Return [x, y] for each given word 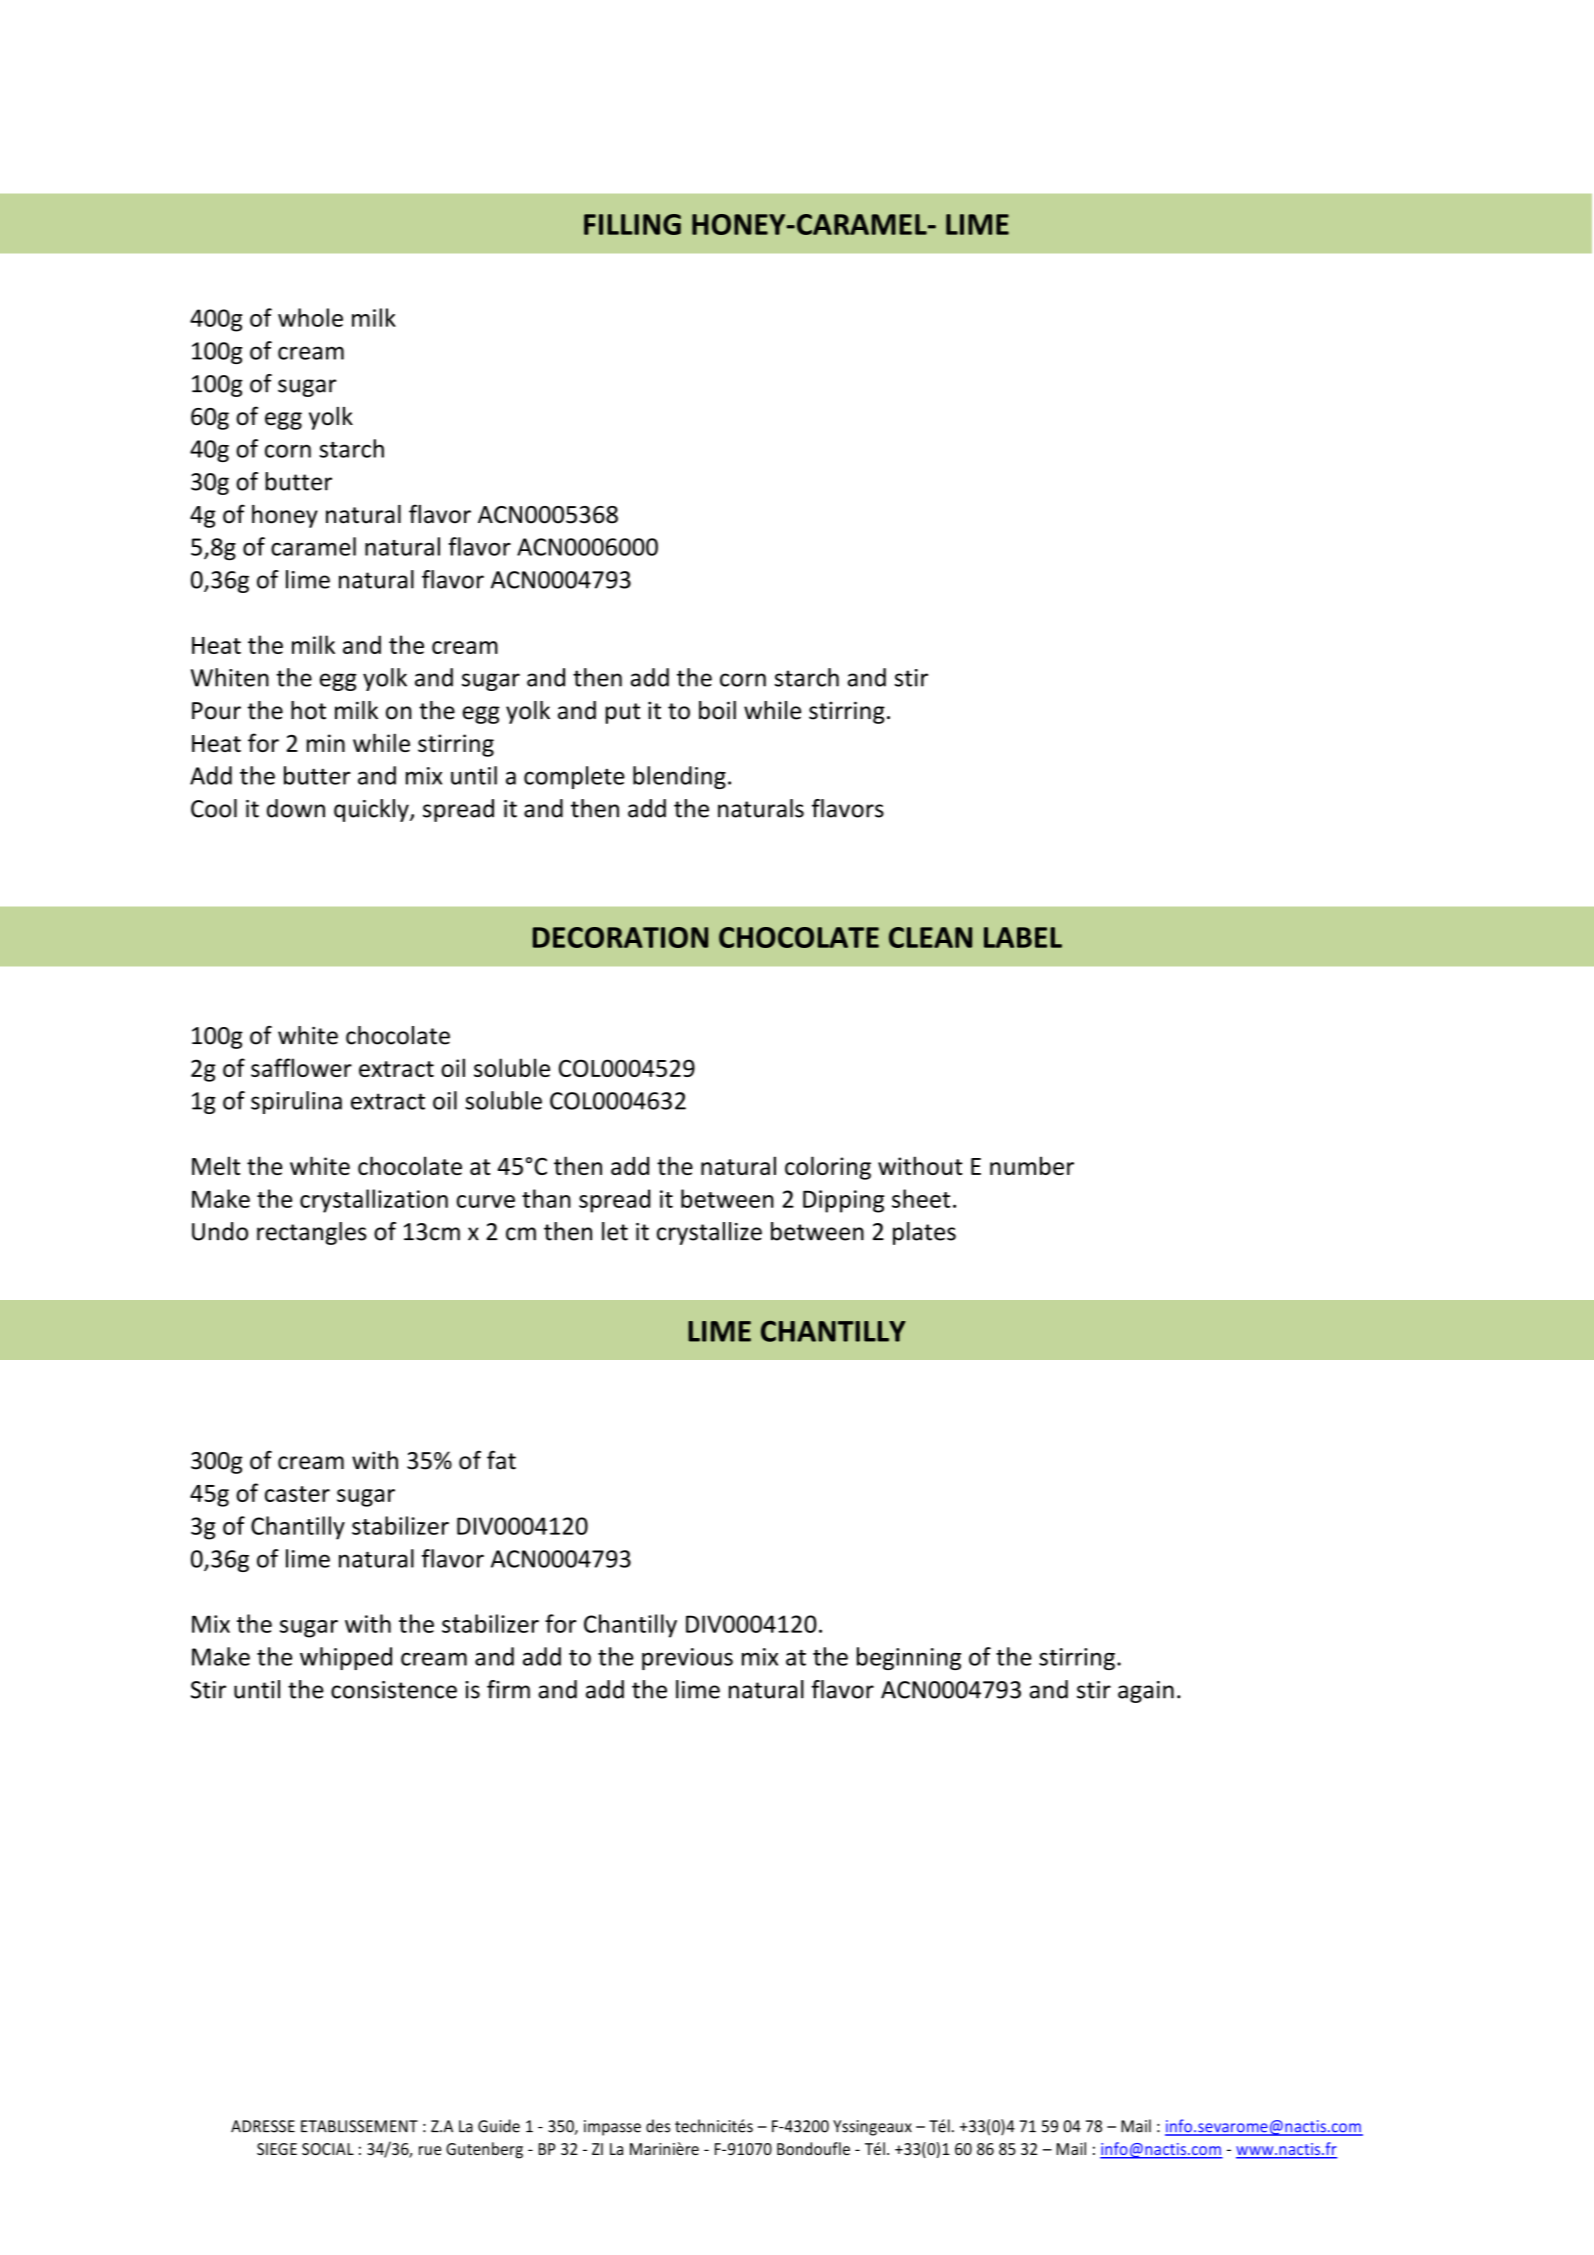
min [326, 743]
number [1032, 1165]
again [1146, 1692]
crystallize [709, 1233]
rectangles [312, 1233]
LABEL [1023, 937]
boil [717, 710]
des [658, 2126]
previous [687, 1659]
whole [310, 317]
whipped [346, 1658]
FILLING [632, 224]
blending [679, 777]
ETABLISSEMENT [359, 2126]
